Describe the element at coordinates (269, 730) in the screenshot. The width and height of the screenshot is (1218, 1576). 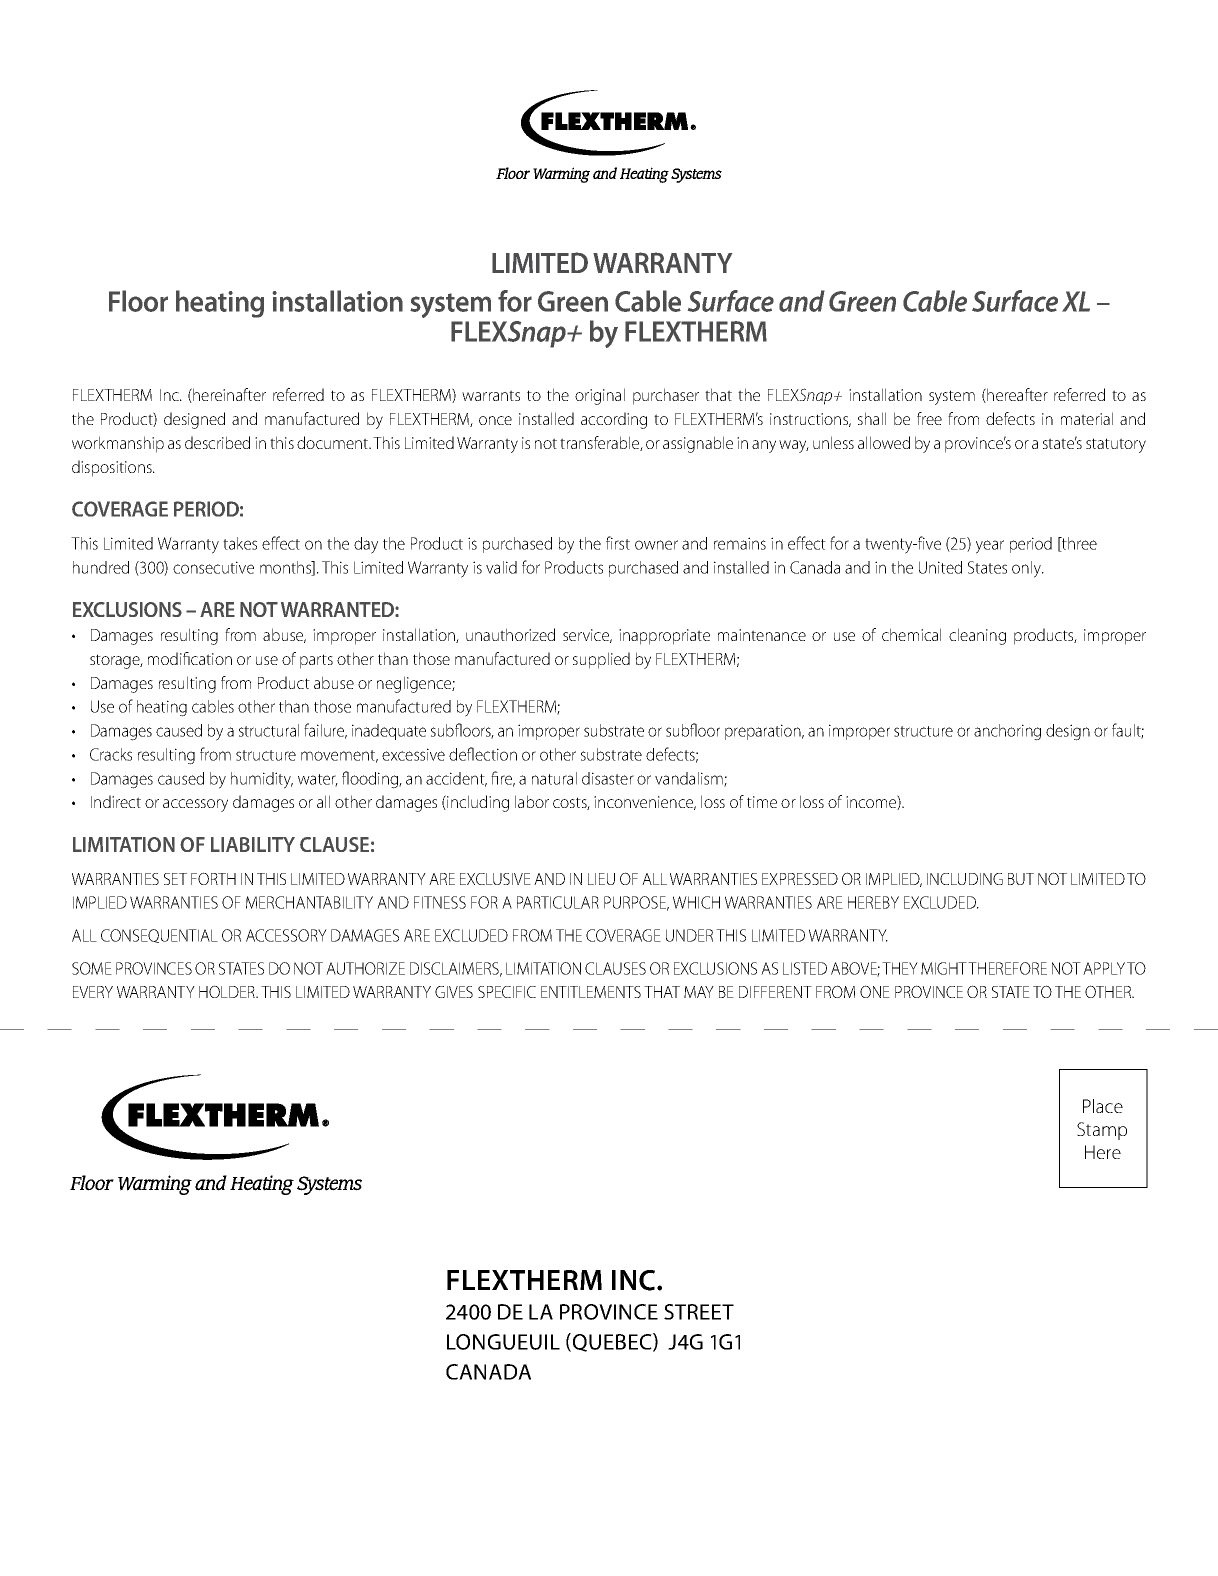
I see `structural` at that location.
